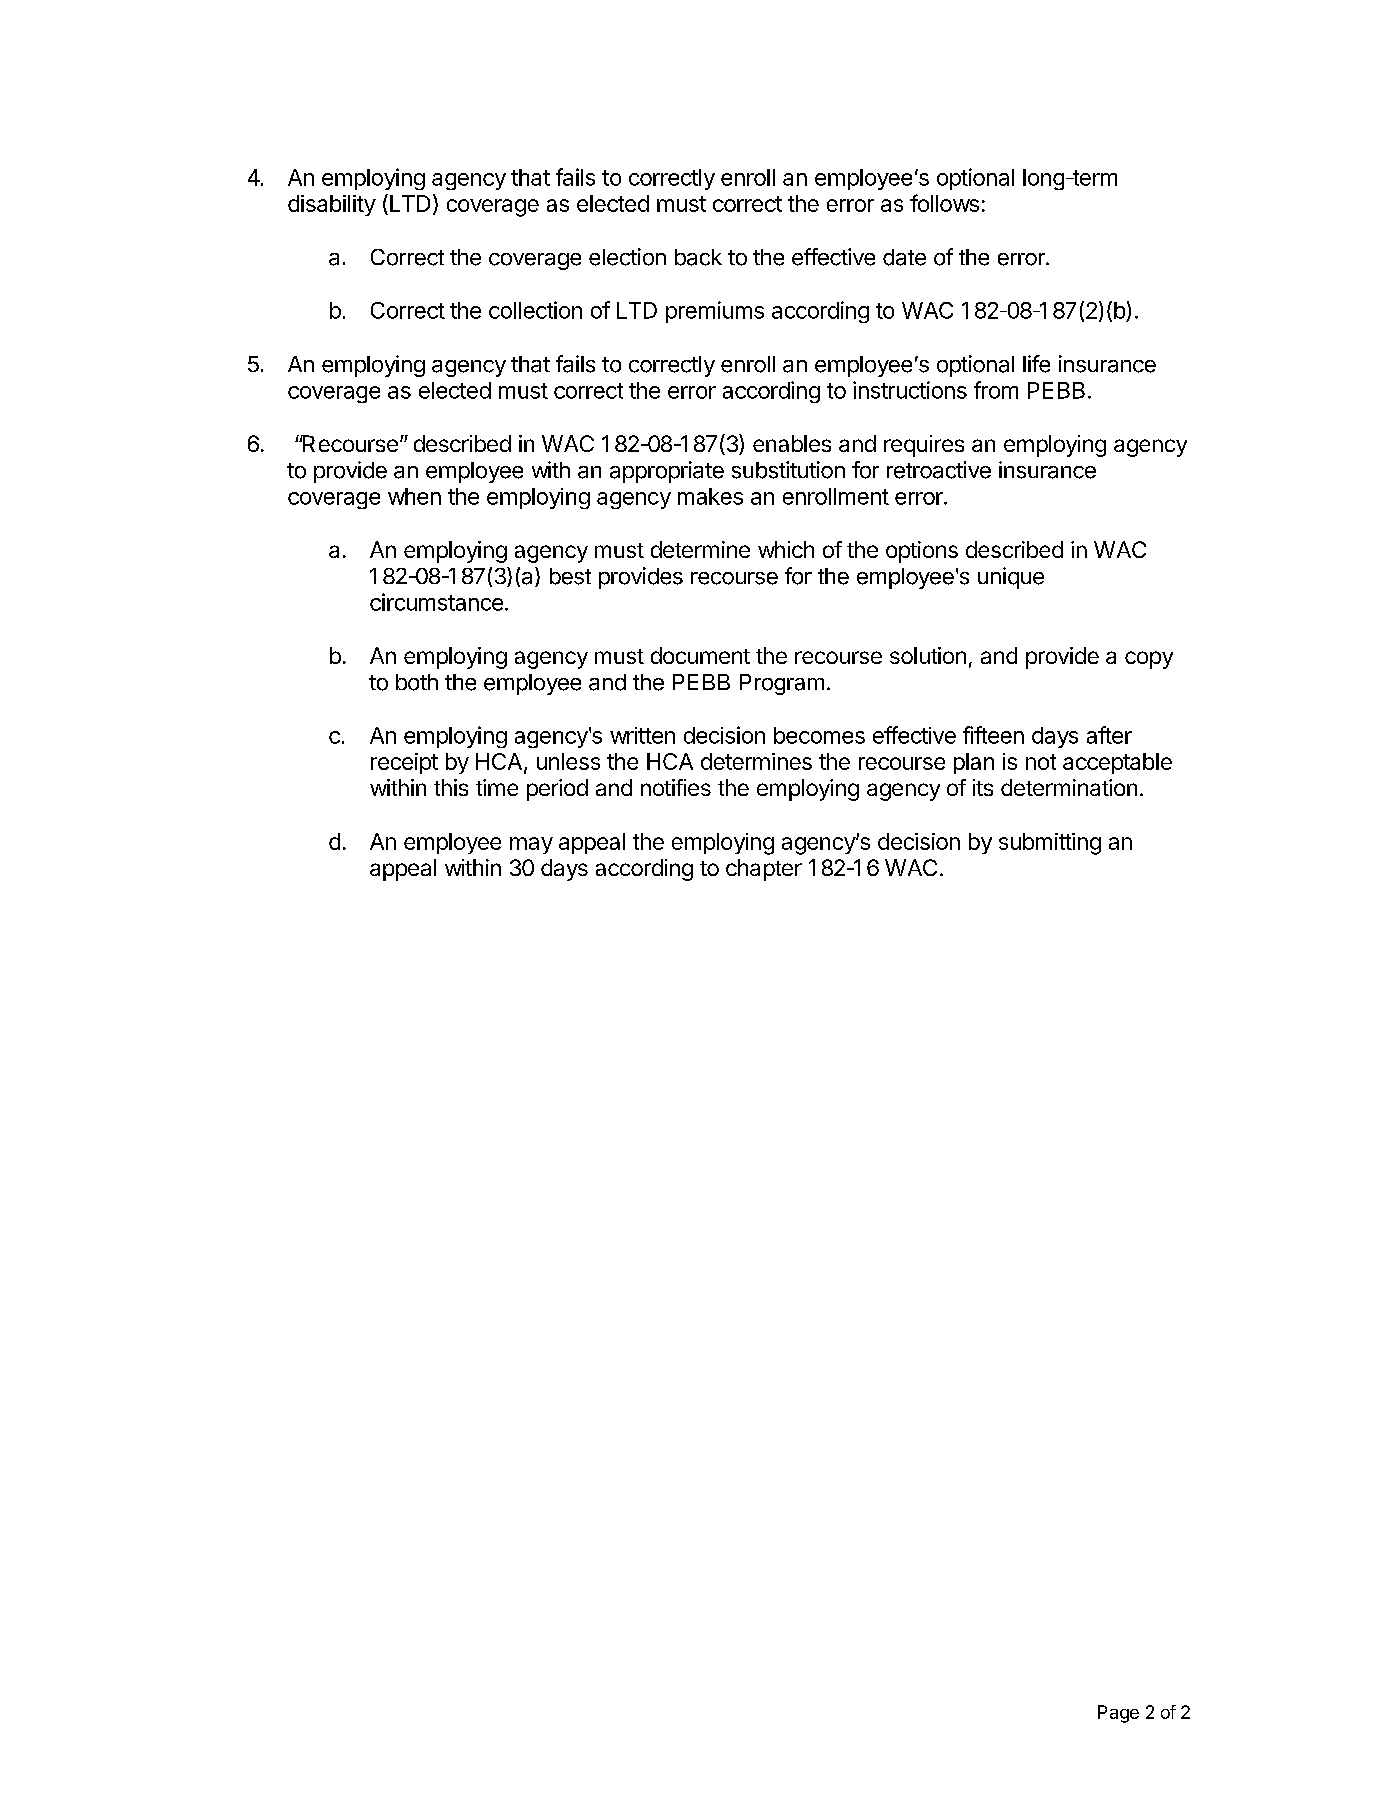 This page has height=1805, width=1395. I want to click on back, so click(698, 257).
